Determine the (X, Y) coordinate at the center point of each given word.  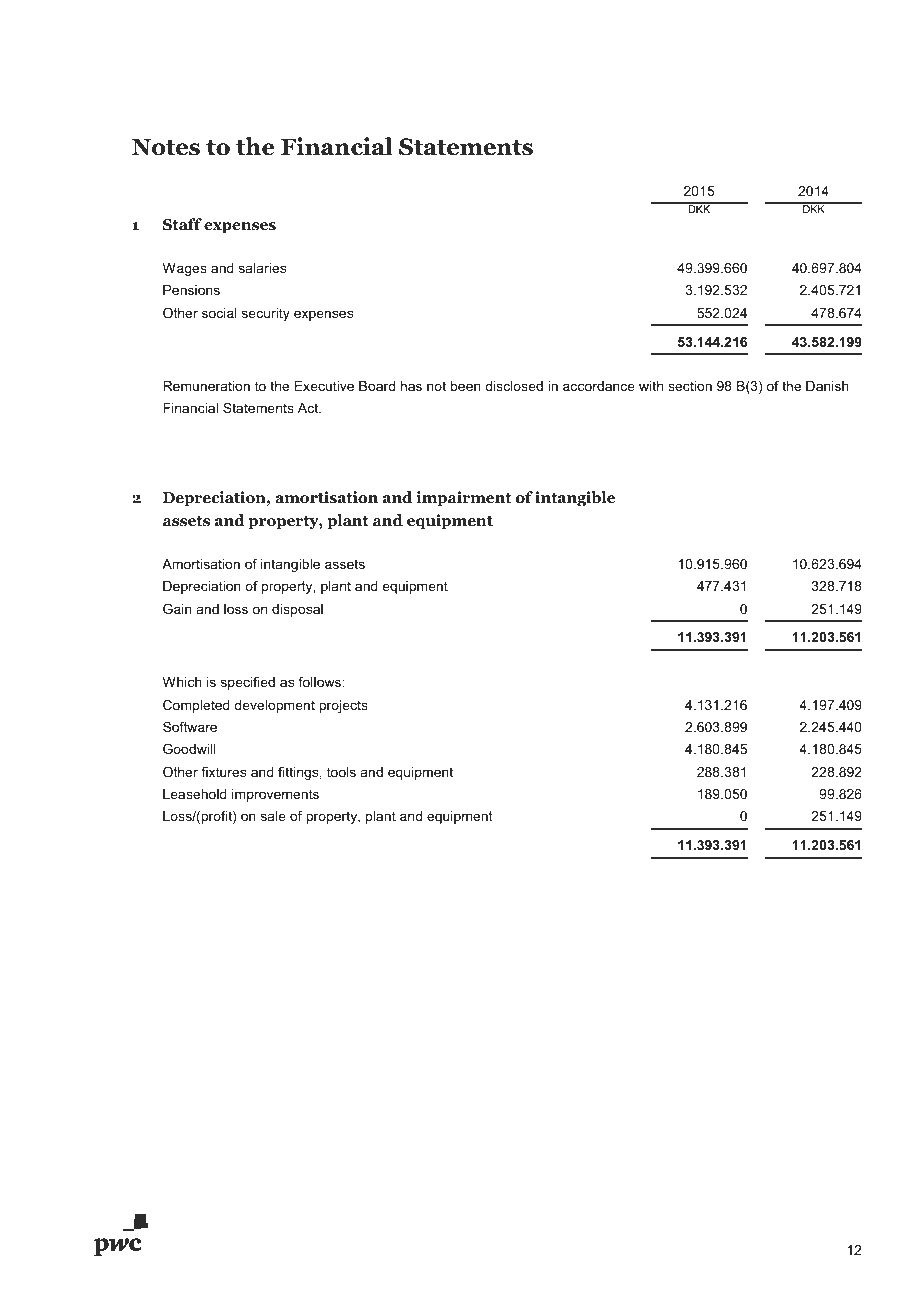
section (690, 386)
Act (309, 408)
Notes (166, 147)
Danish (827, 386)
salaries (262, 268)
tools (341, 772)
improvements (275, 795)
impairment (464, 499)
